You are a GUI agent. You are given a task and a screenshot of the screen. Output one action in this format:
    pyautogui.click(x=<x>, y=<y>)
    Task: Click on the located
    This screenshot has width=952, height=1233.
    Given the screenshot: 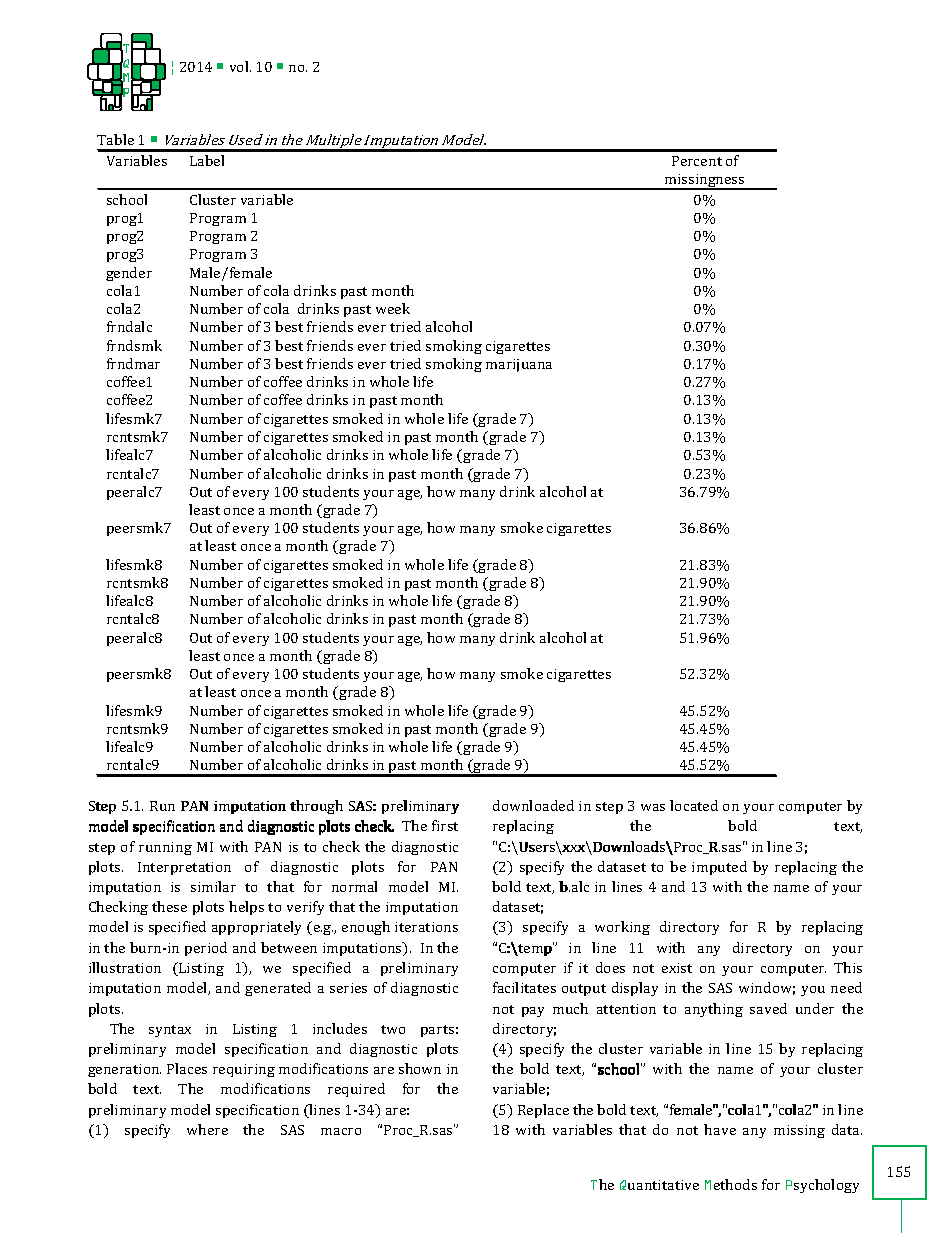 What is the action you would take?
    pyautogui.click(x=694, y=805)
